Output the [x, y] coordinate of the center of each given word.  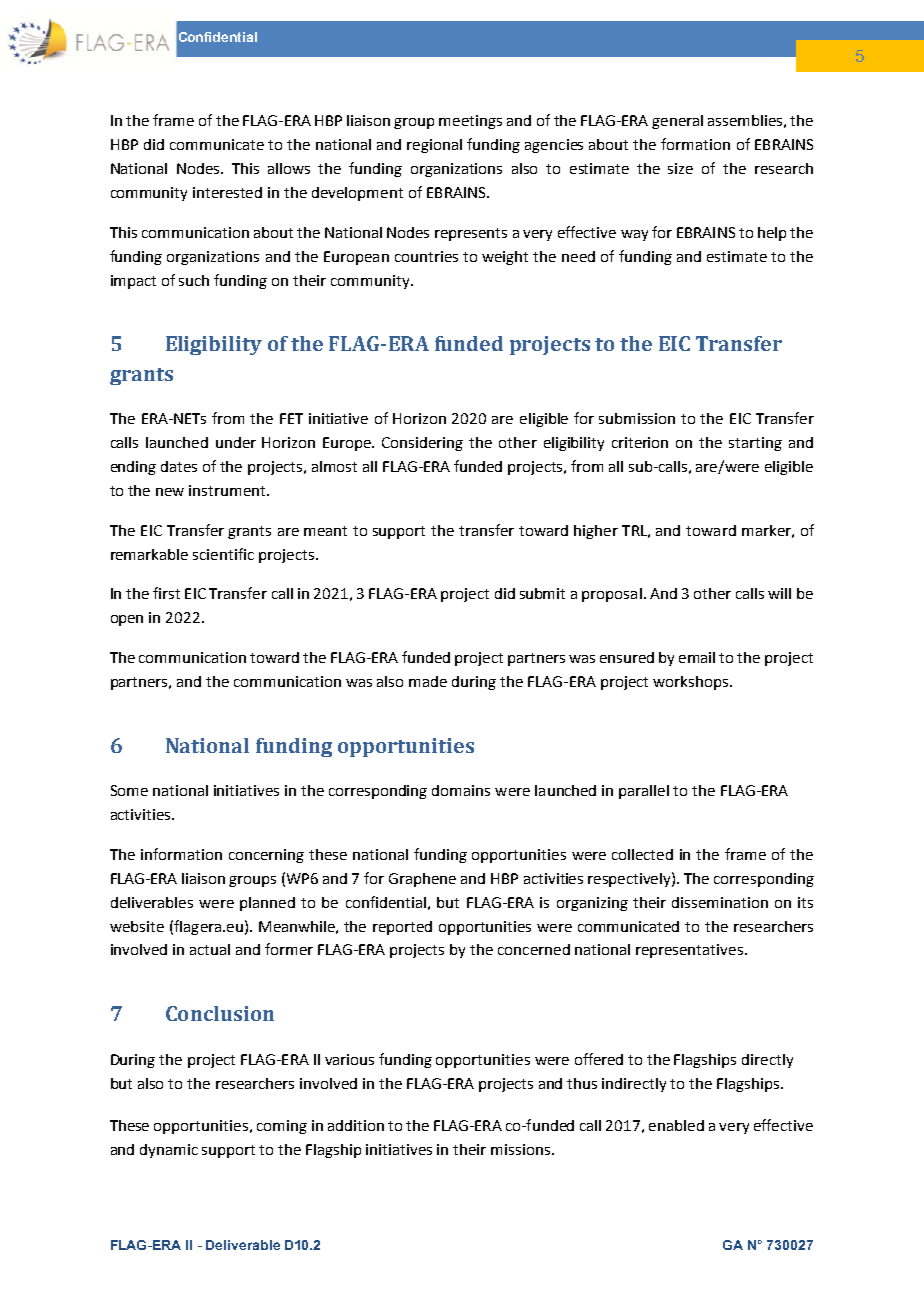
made [428, 681]
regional [434, 146]
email [697, 657]
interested [227, 192]
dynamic [169, 1151]
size [680, 168]
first [166, 593]
